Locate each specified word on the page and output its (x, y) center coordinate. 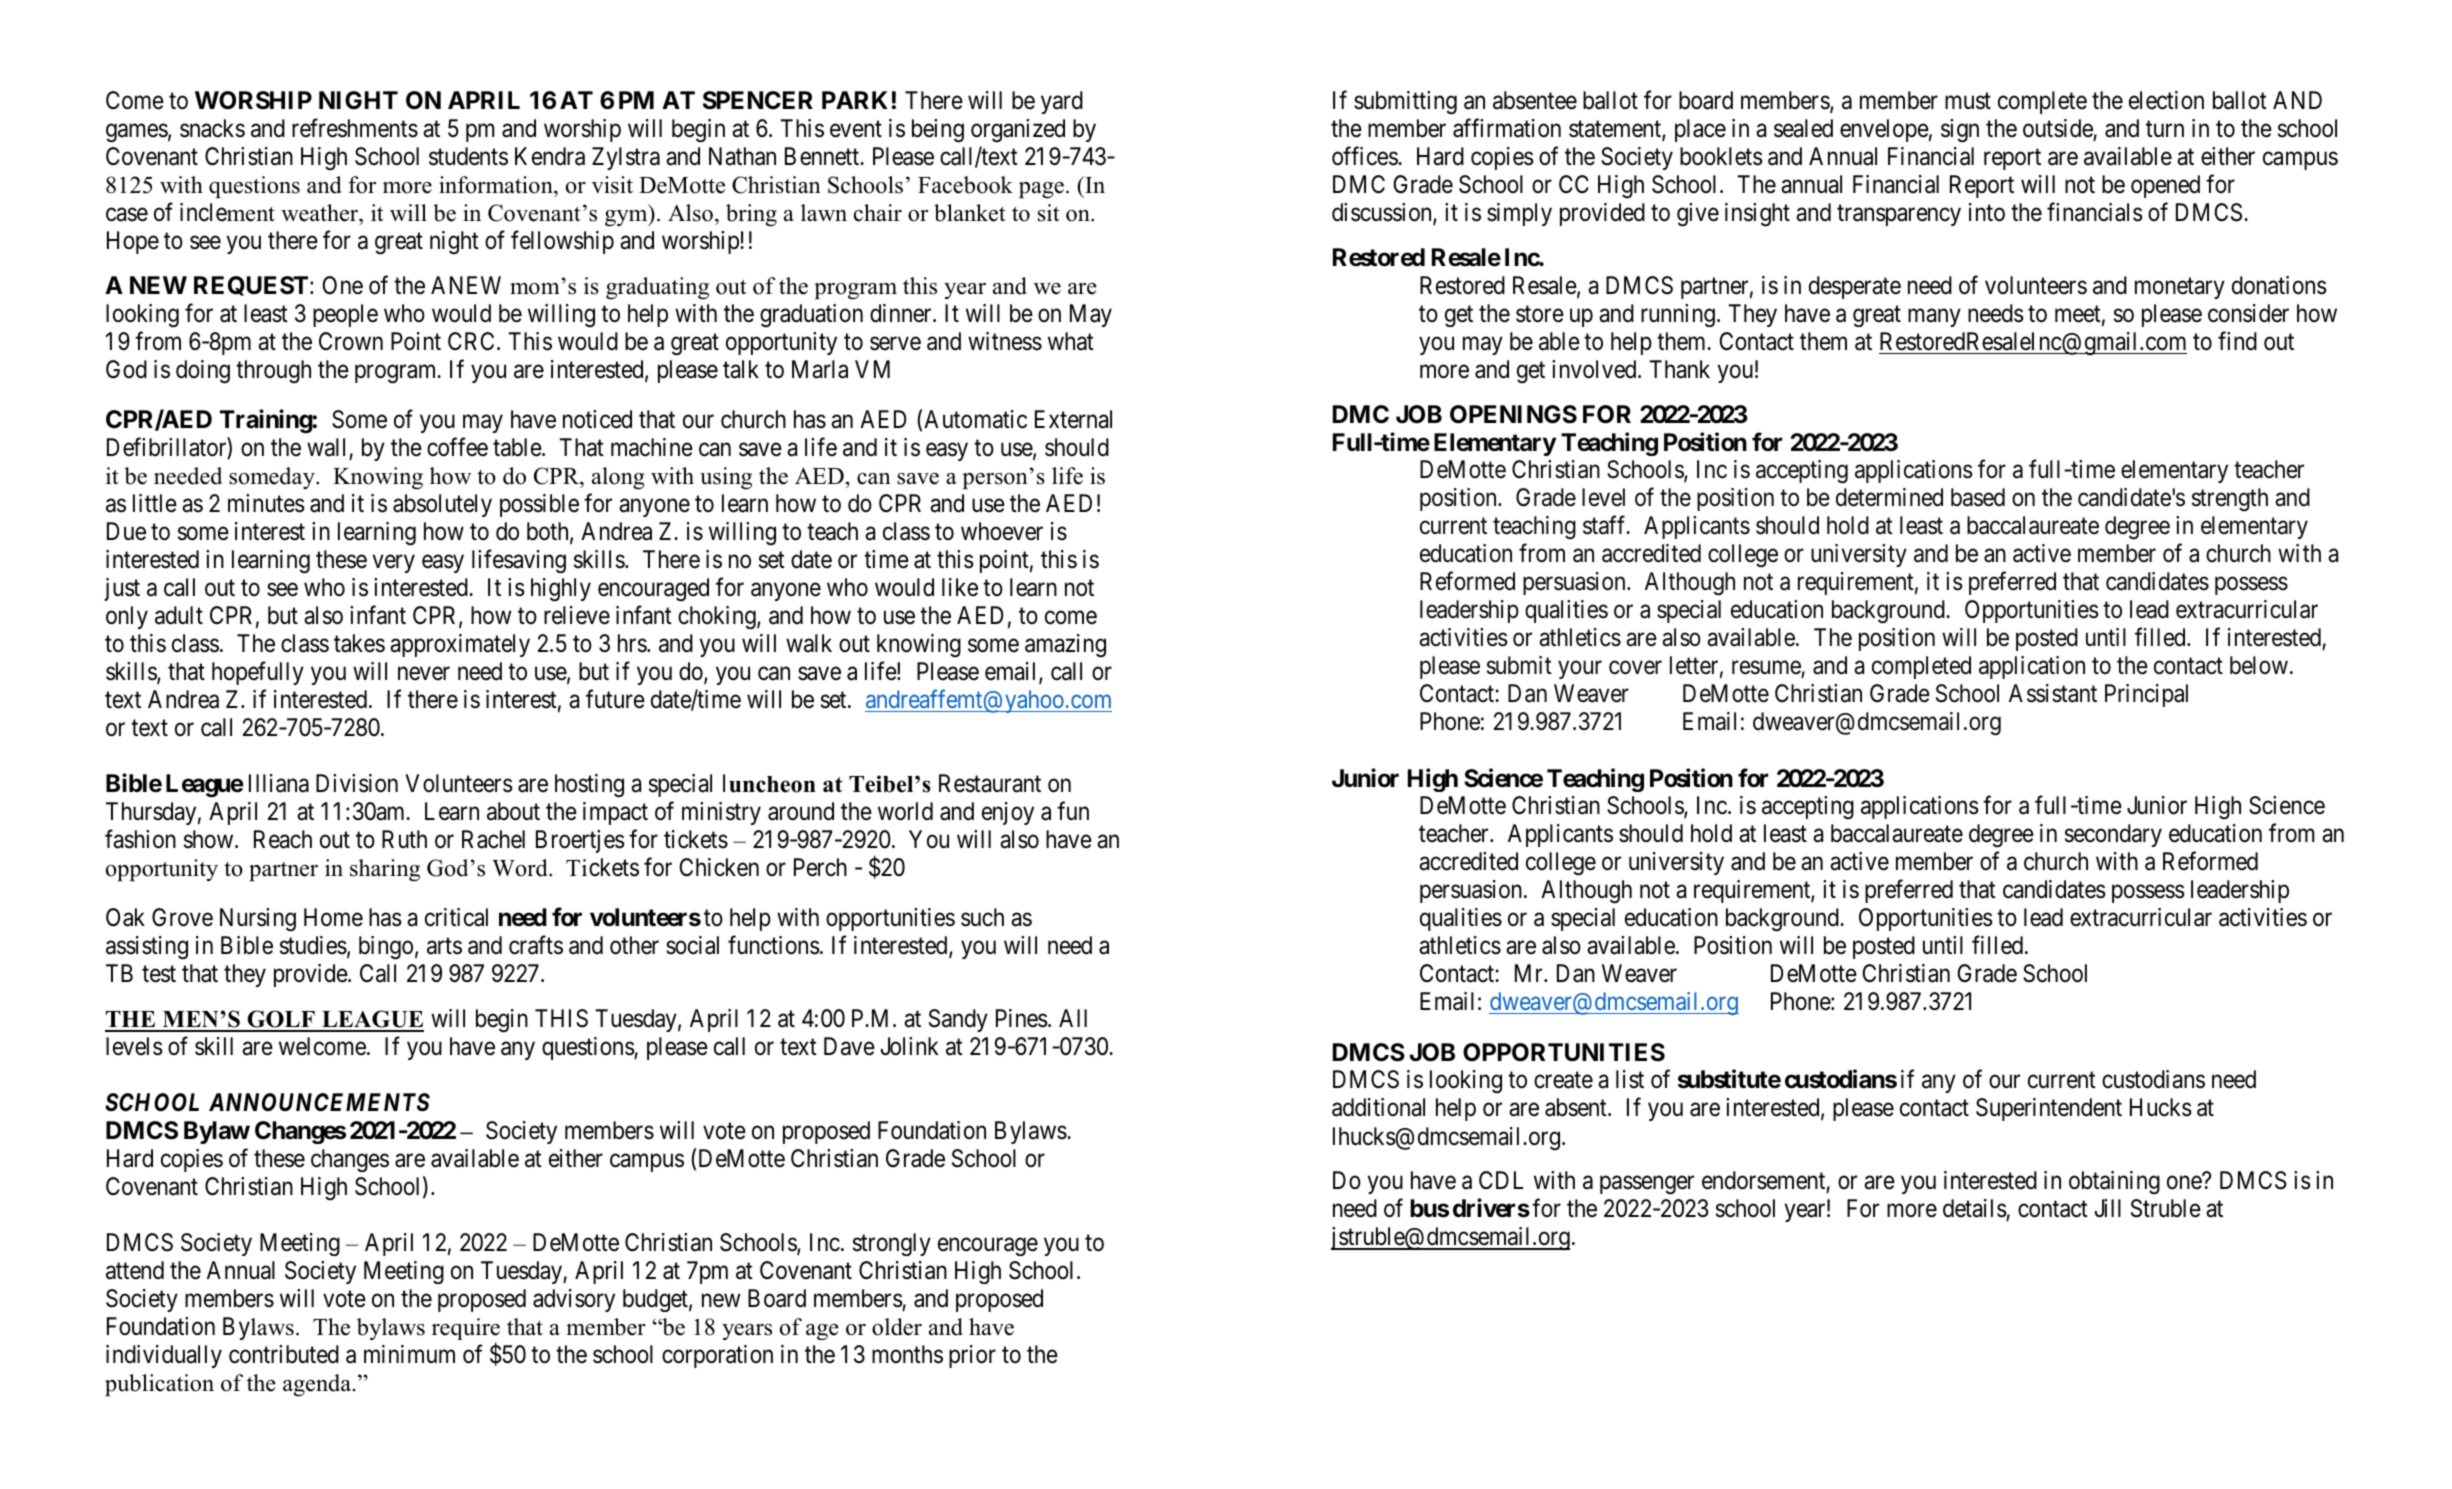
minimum (409, 1354)
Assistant (2053, 693)
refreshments (355, 128)
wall (326, 447)
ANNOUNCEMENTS (319, 1102)
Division (357, 783)
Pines (1022, 1018)
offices (1365, 156)
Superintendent (2049, 1109)
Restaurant (990, 783)
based (1978, 497)
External (1073, 419)
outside (2058, 128)
